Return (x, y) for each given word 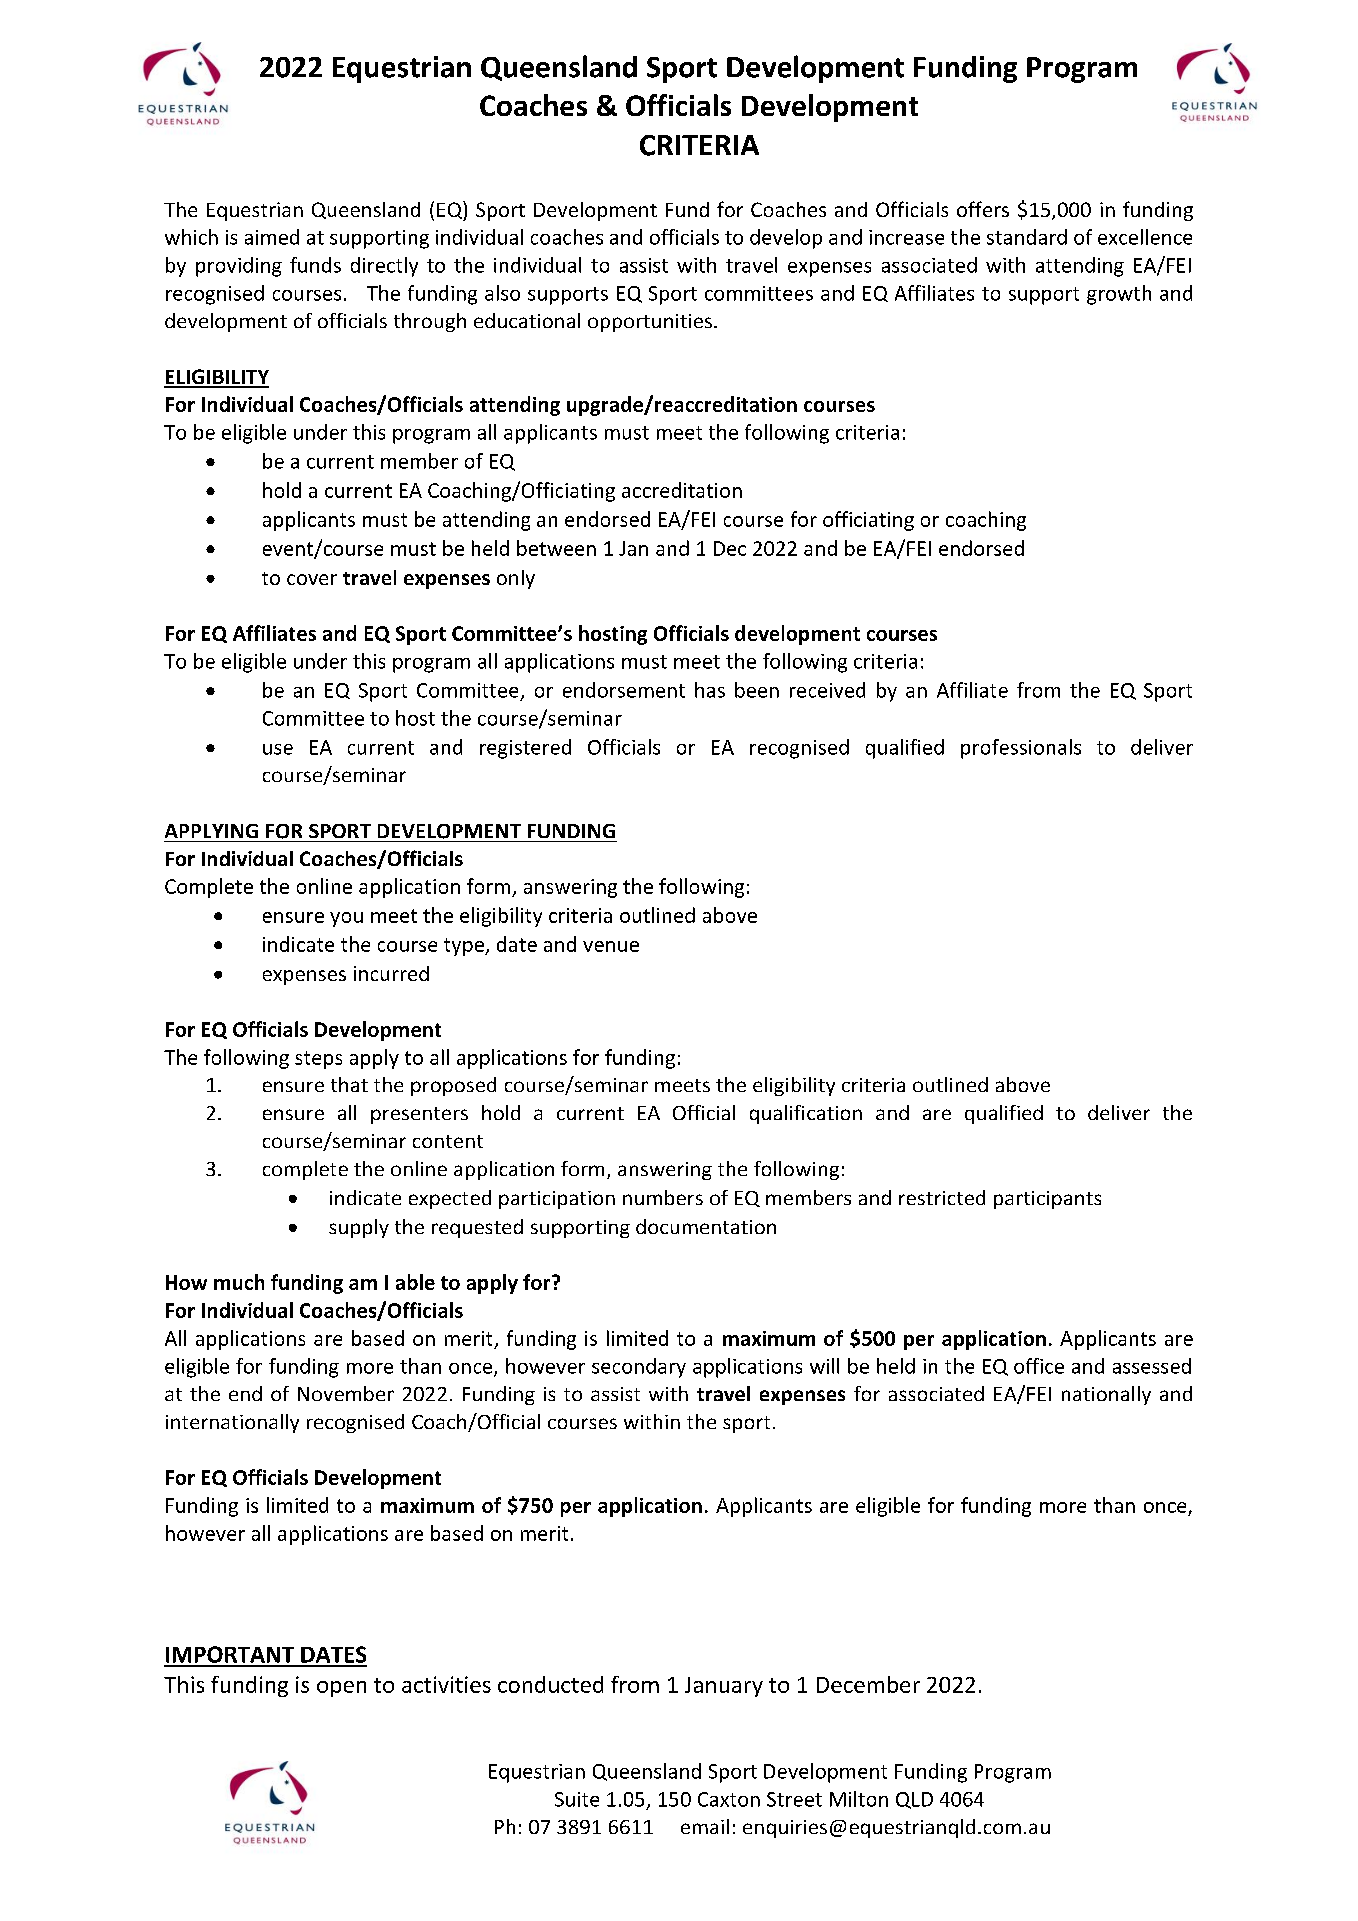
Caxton (729, 1799)
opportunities (650, 323)
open (341, 1689)
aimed (272, 237)
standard (1027, 237)
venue (611, 946)
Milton (859, 1799)
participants (1047, 1200)
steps (318, 1060)
